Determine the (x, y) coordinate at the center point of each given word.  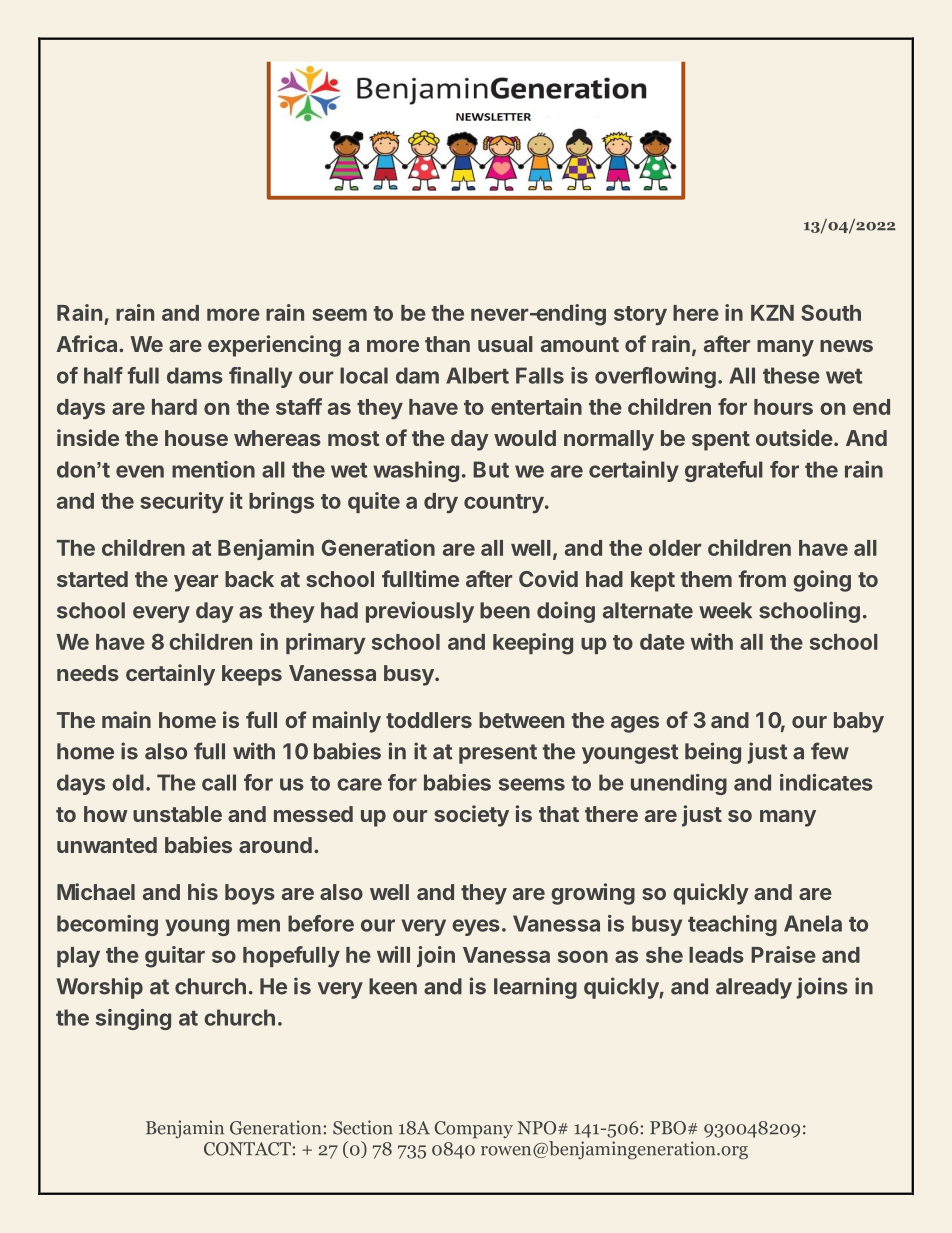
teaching (732, 925)
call (219, 782)
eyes (476, 927)
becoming (107, 925)
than (447, 344)
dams (195, 375)
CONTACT (247, 1149)
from (762, 578)
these (791, 375)
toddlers (429, 720)
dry (441, 503)
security (182, 502)
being (713, 753)
